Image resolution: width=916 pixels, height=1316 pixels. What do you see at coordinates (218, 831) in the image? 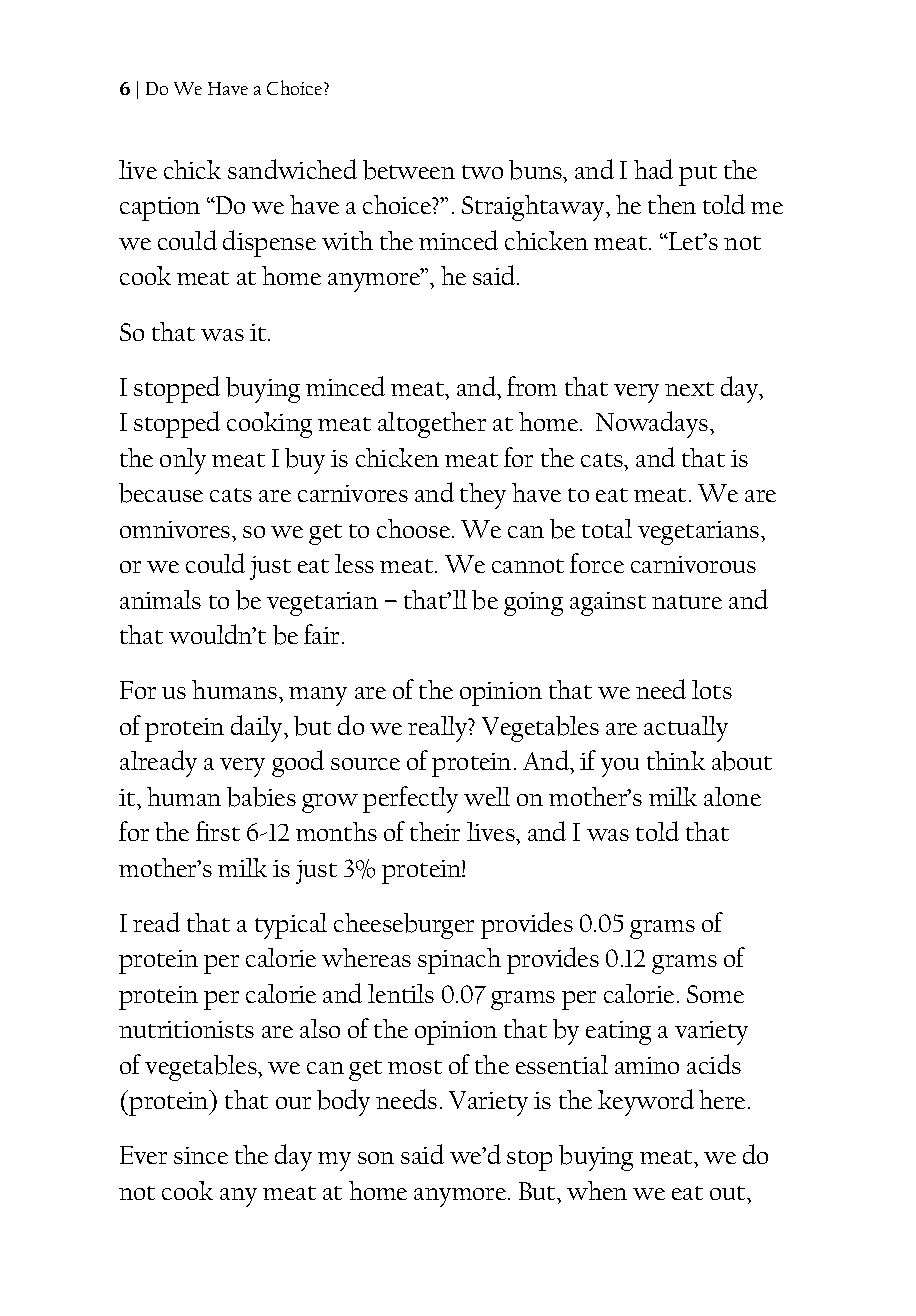
I see `first` at bounding box center [218, 831].
